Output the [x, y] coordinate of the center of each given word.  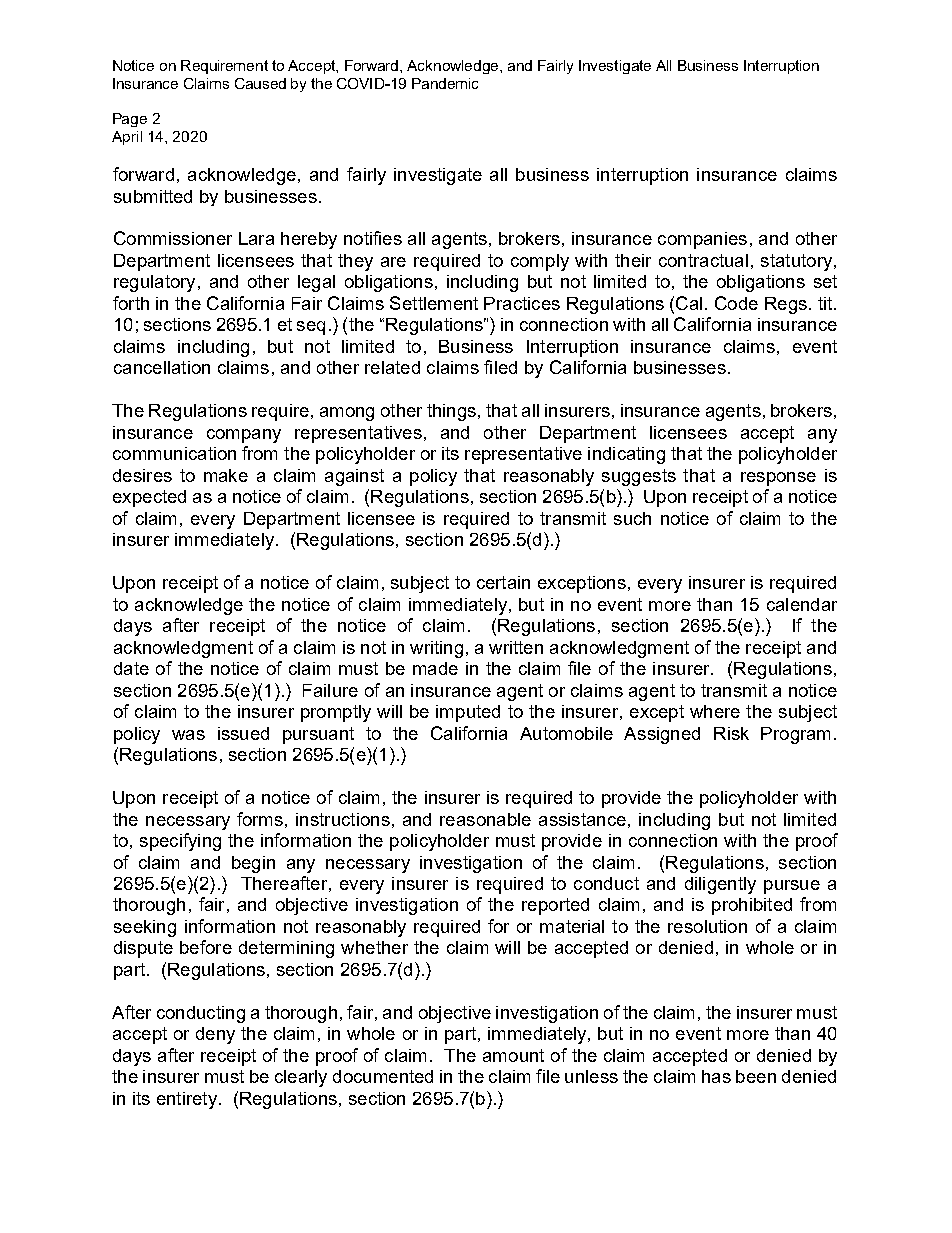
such [632, 518]
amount [513, 1055]
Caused [260, 83]
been [756, 1076]
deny [215, 1035]
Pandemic [445, 83]
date [131, 668]
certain [503, 582]
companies [702, 240]
